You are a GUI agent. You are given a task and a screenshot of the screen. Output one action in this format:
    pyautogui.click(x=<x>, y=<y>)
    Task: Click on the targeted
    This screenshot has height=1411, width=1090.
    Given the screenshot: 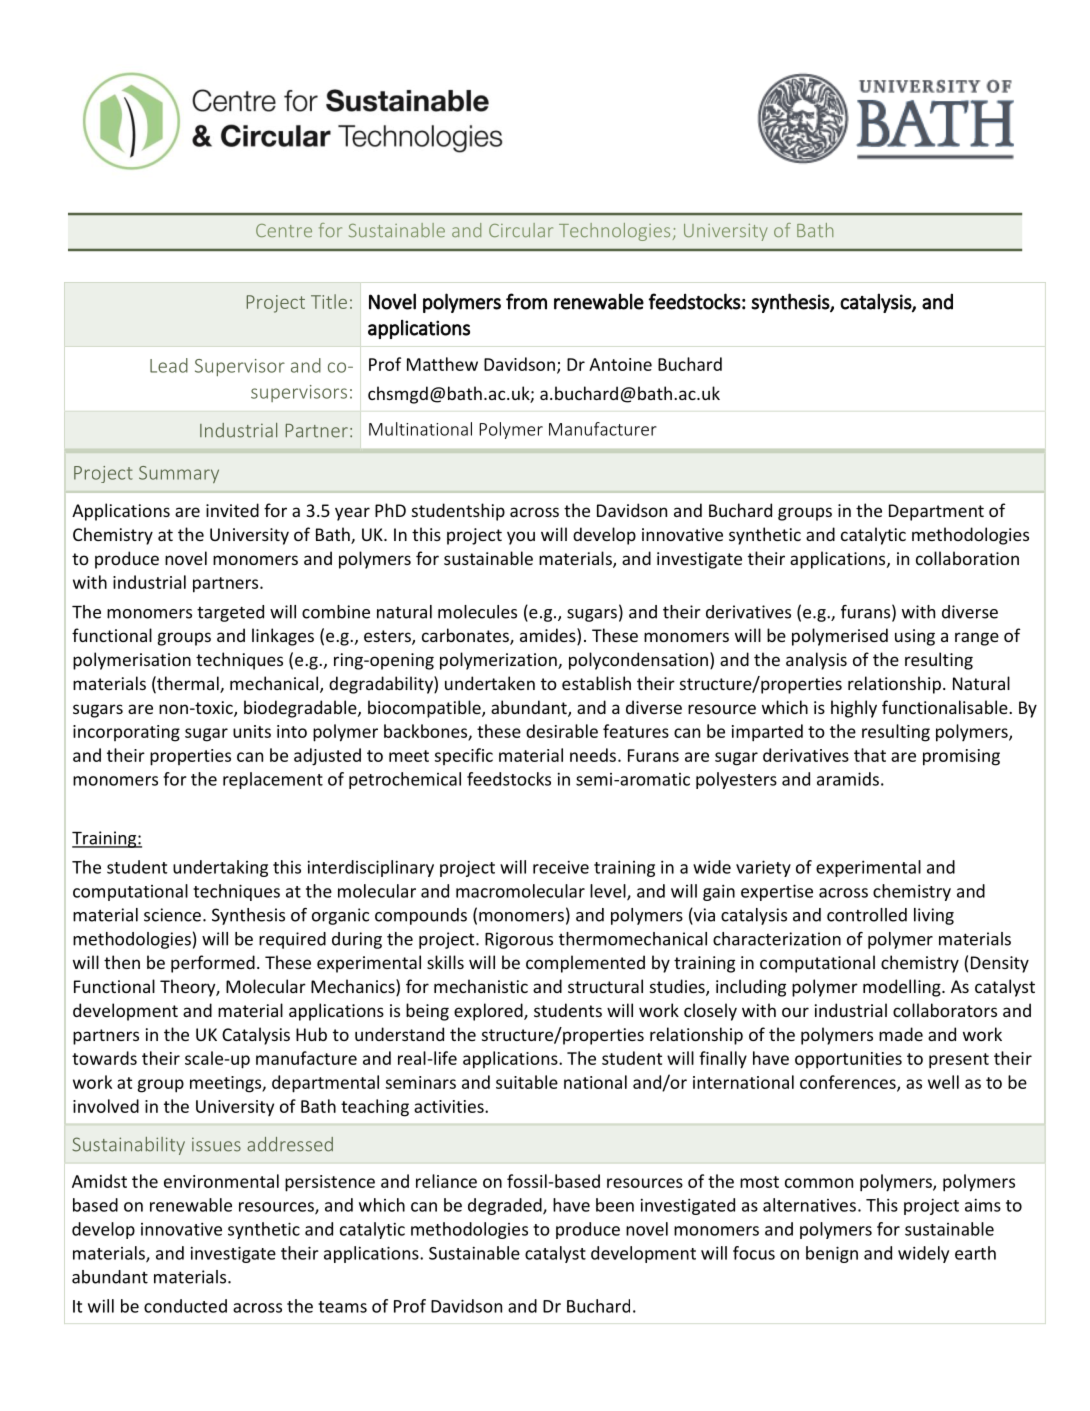 What is the action you would take?
    pyautogui.click(x=230, y=613)
